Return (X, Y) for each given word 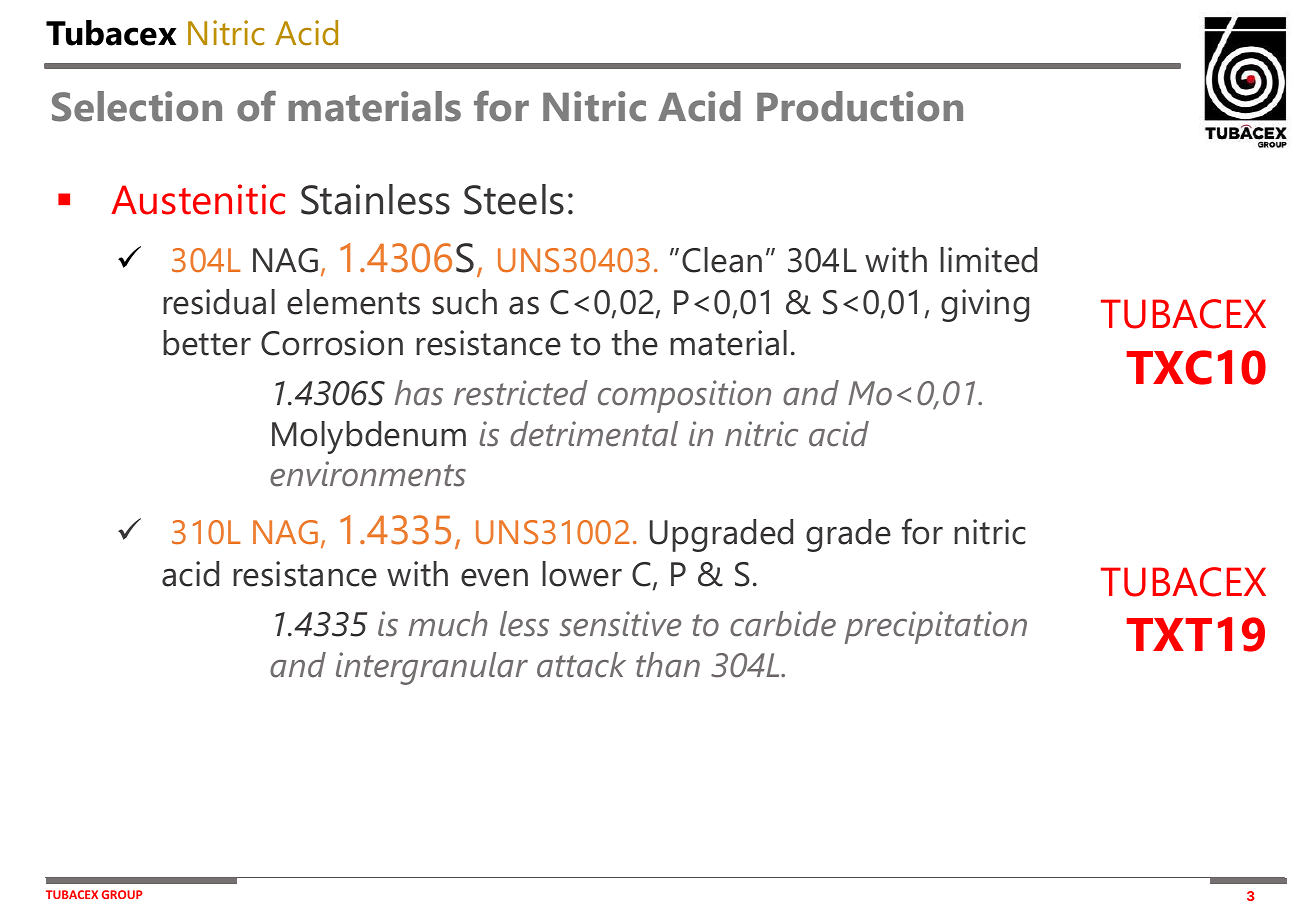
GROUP (122, 894)
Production (860, 106)
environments (368, 474)
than (668, 665)
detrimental (594, 434)
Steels (514, 199)
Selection (137, 106)
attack (581, 665)
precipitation (936, 627)
